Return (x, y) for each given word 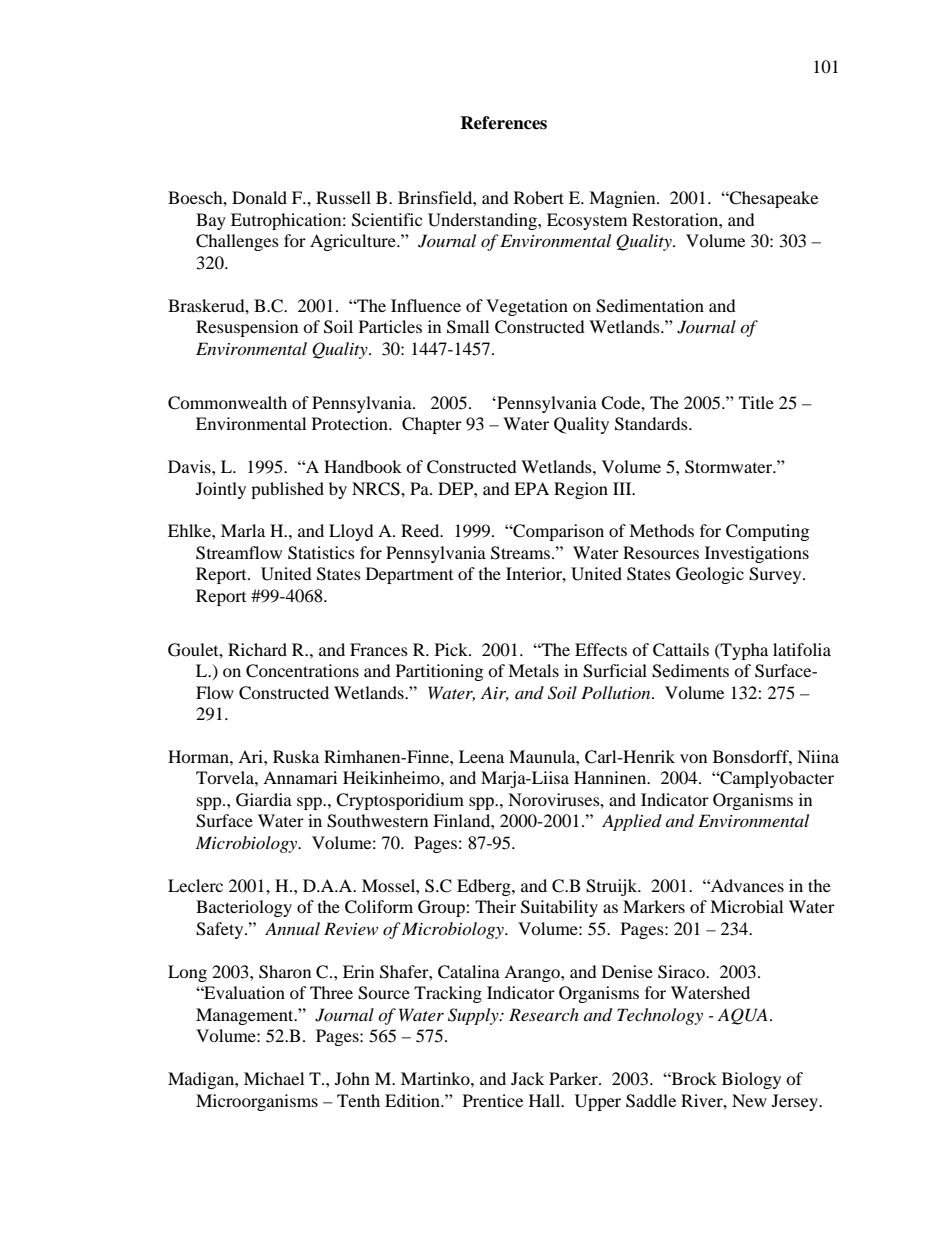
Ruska (296, 756)
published (287, 490)
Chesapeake (773, 199)
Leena (481, 756)
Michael (274, 1078)
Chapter (432, 425)
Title (756, 402)
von (693, 758)
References (503, 123)
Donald (259, 197)
